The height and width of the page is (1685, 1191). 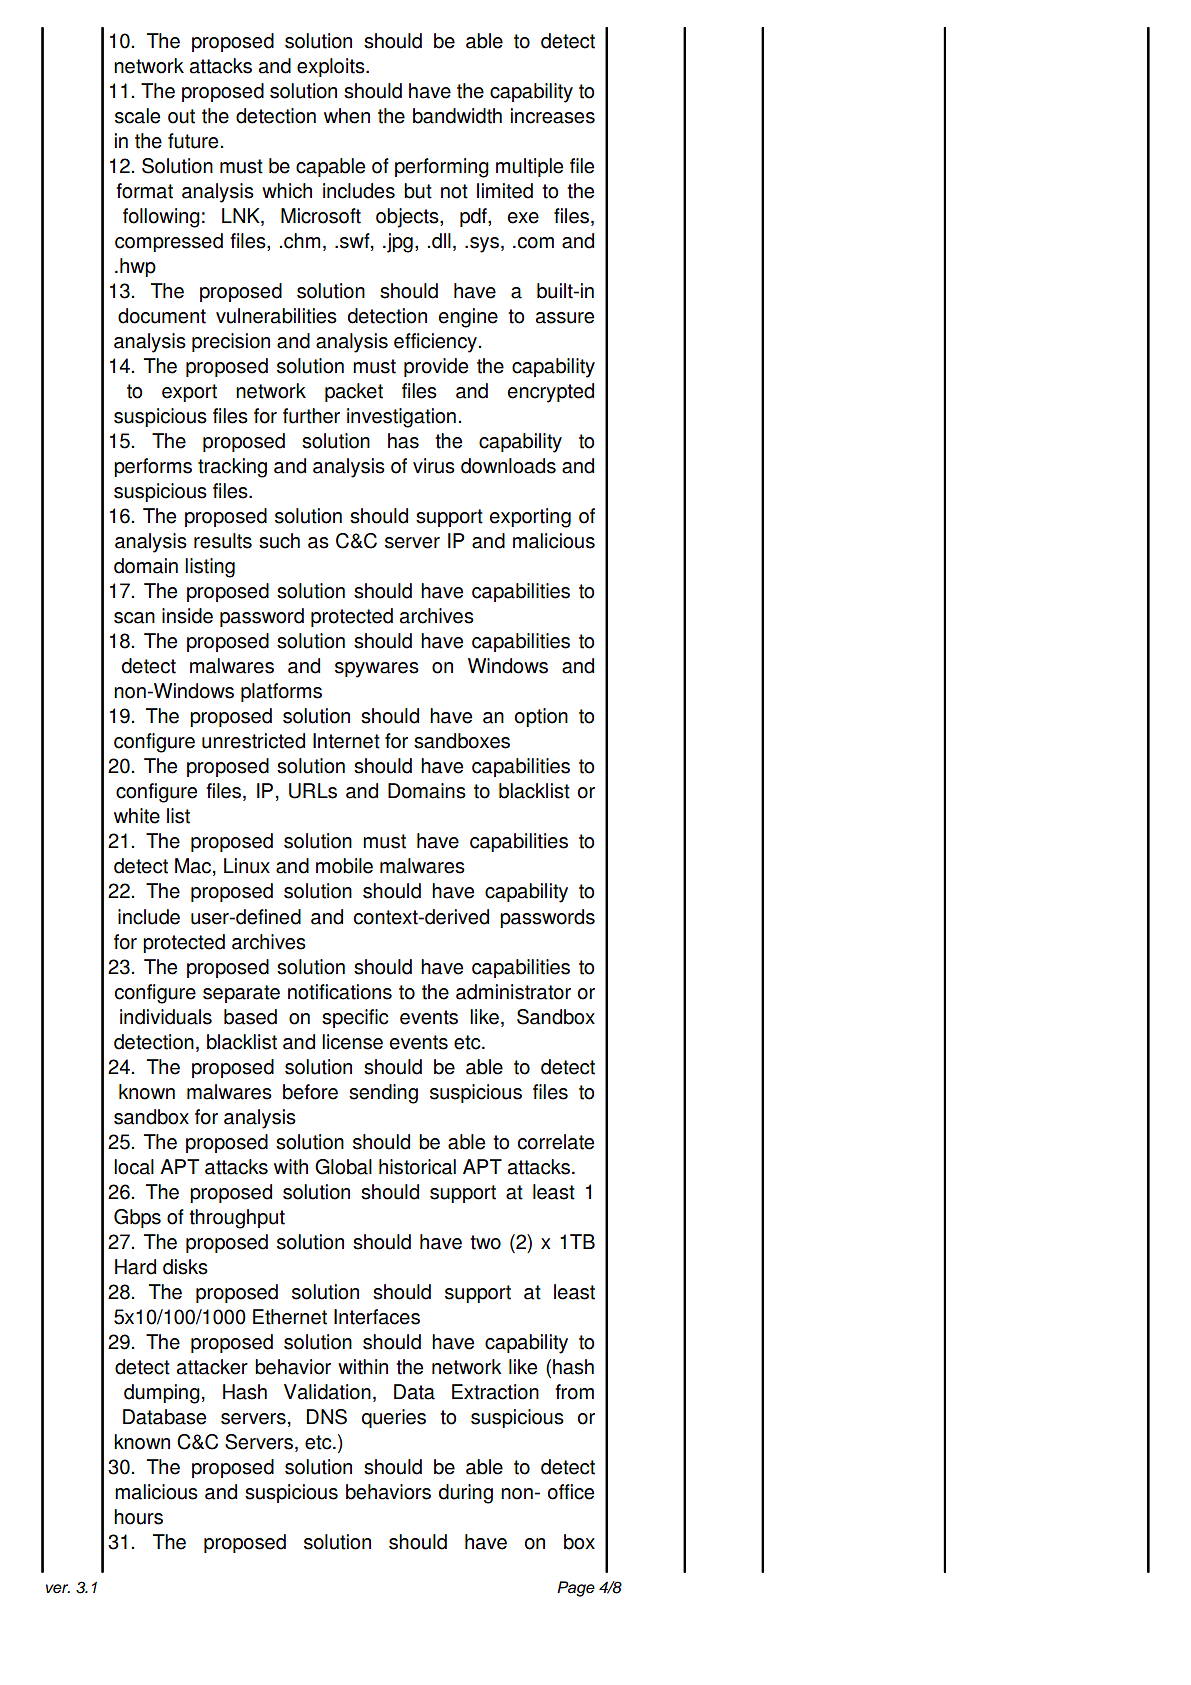 What do you see at coordinates (194, 867) in the page?
I see `Mac` at bounding box center [194, 867].
